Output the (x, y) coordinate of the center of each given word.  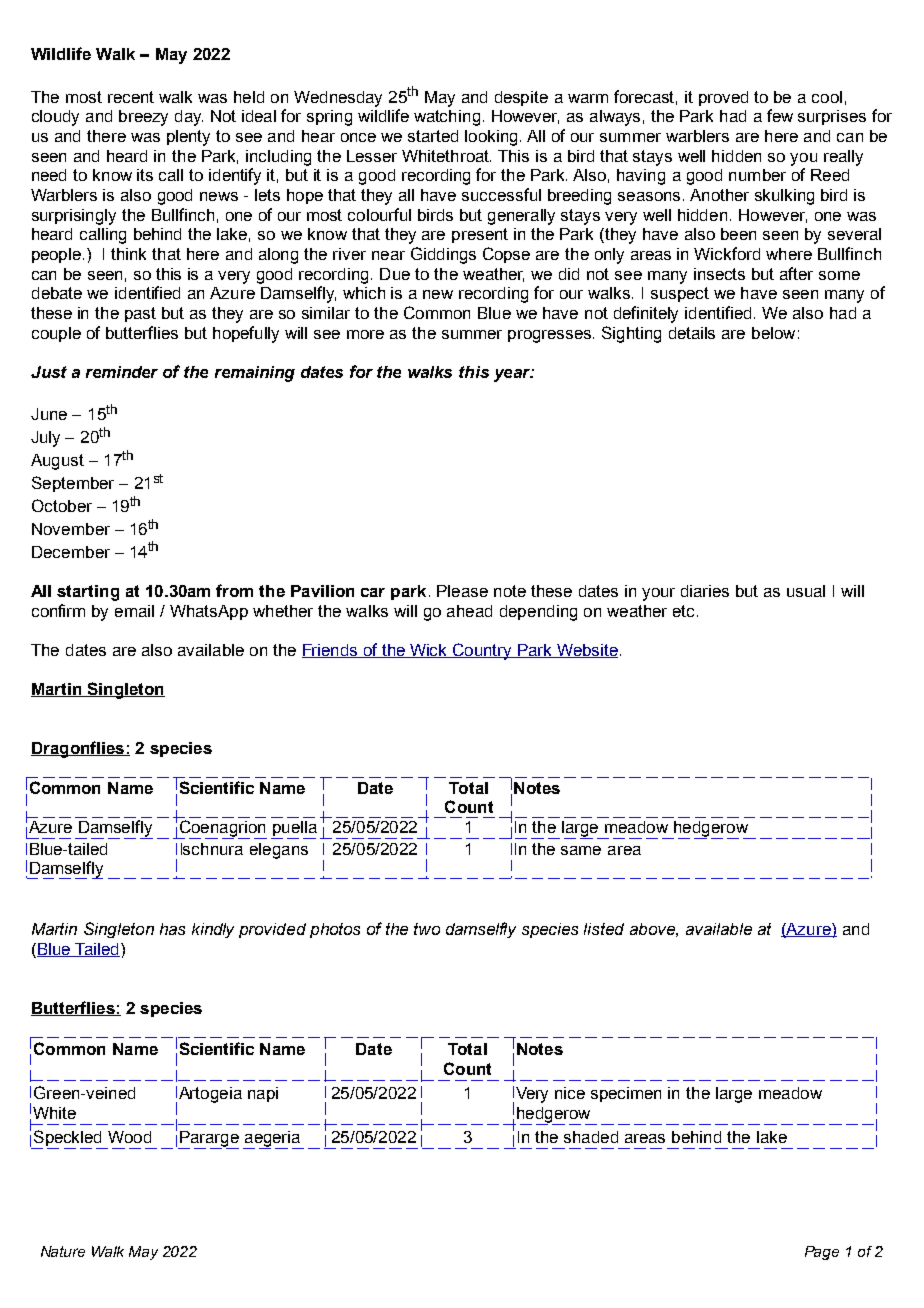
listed (604, 929)
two (427, 929)
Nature (63, 1251)
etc (683, 611)
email (134, 611)
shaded (591, 1137)
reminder (122, 372)
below (773, 333)
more (365, 334)
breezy (143, 118)
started (433, 136)
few (780, 115)
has (172, 929)
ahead (469, 611)
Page (822, 1253)
